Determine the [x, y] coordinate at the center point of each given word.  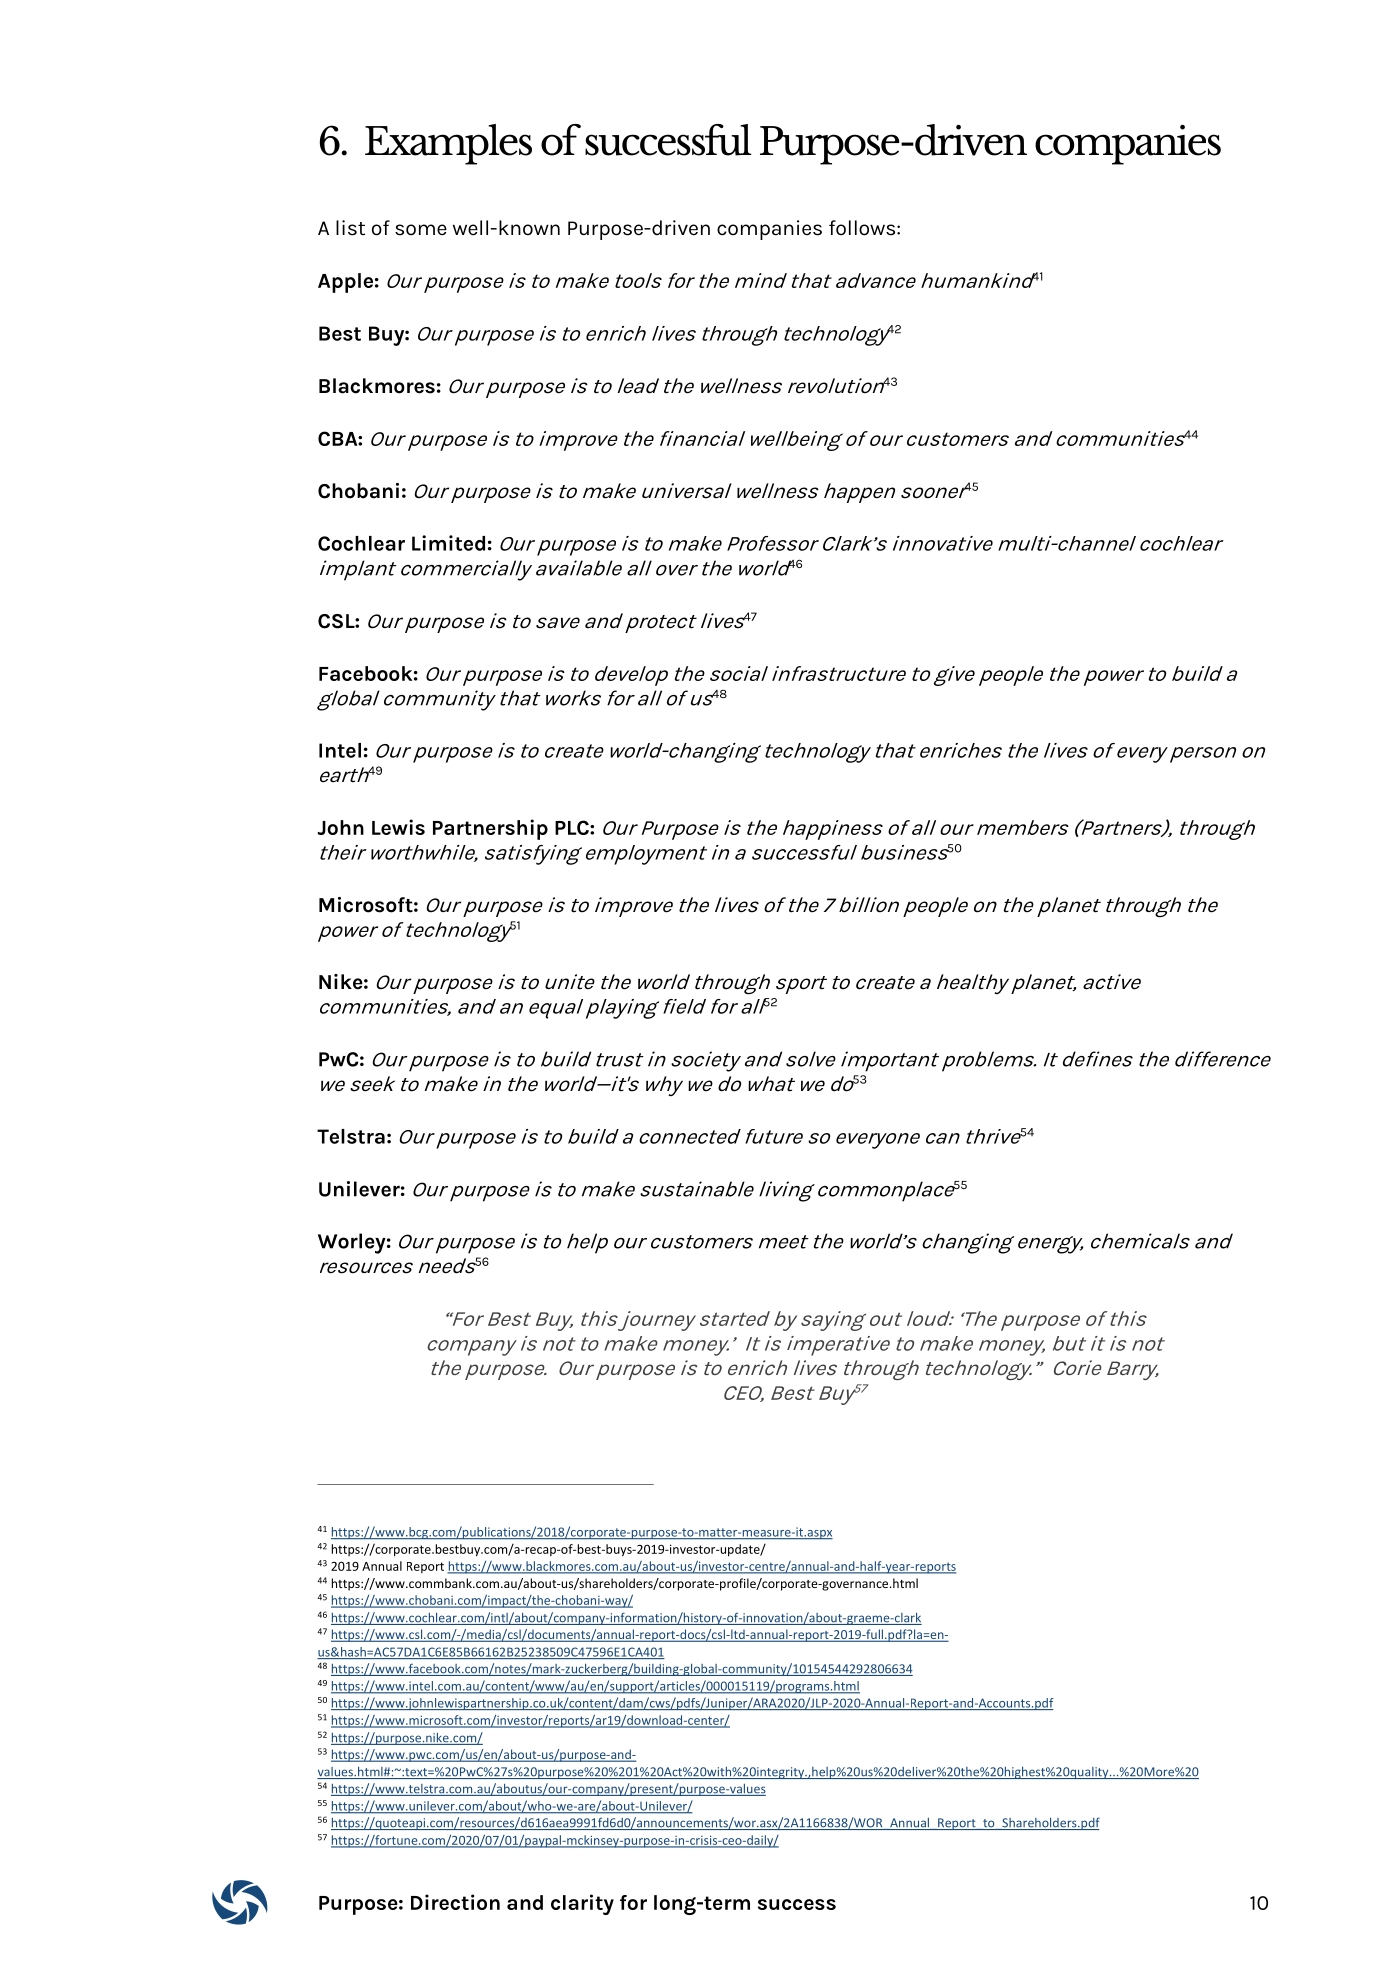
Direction [455, 1902]
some [421, 230]
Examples [448, 144]
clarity [582, 1904]
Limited [448, 543]
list [350, 228]
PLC [573, 827]
